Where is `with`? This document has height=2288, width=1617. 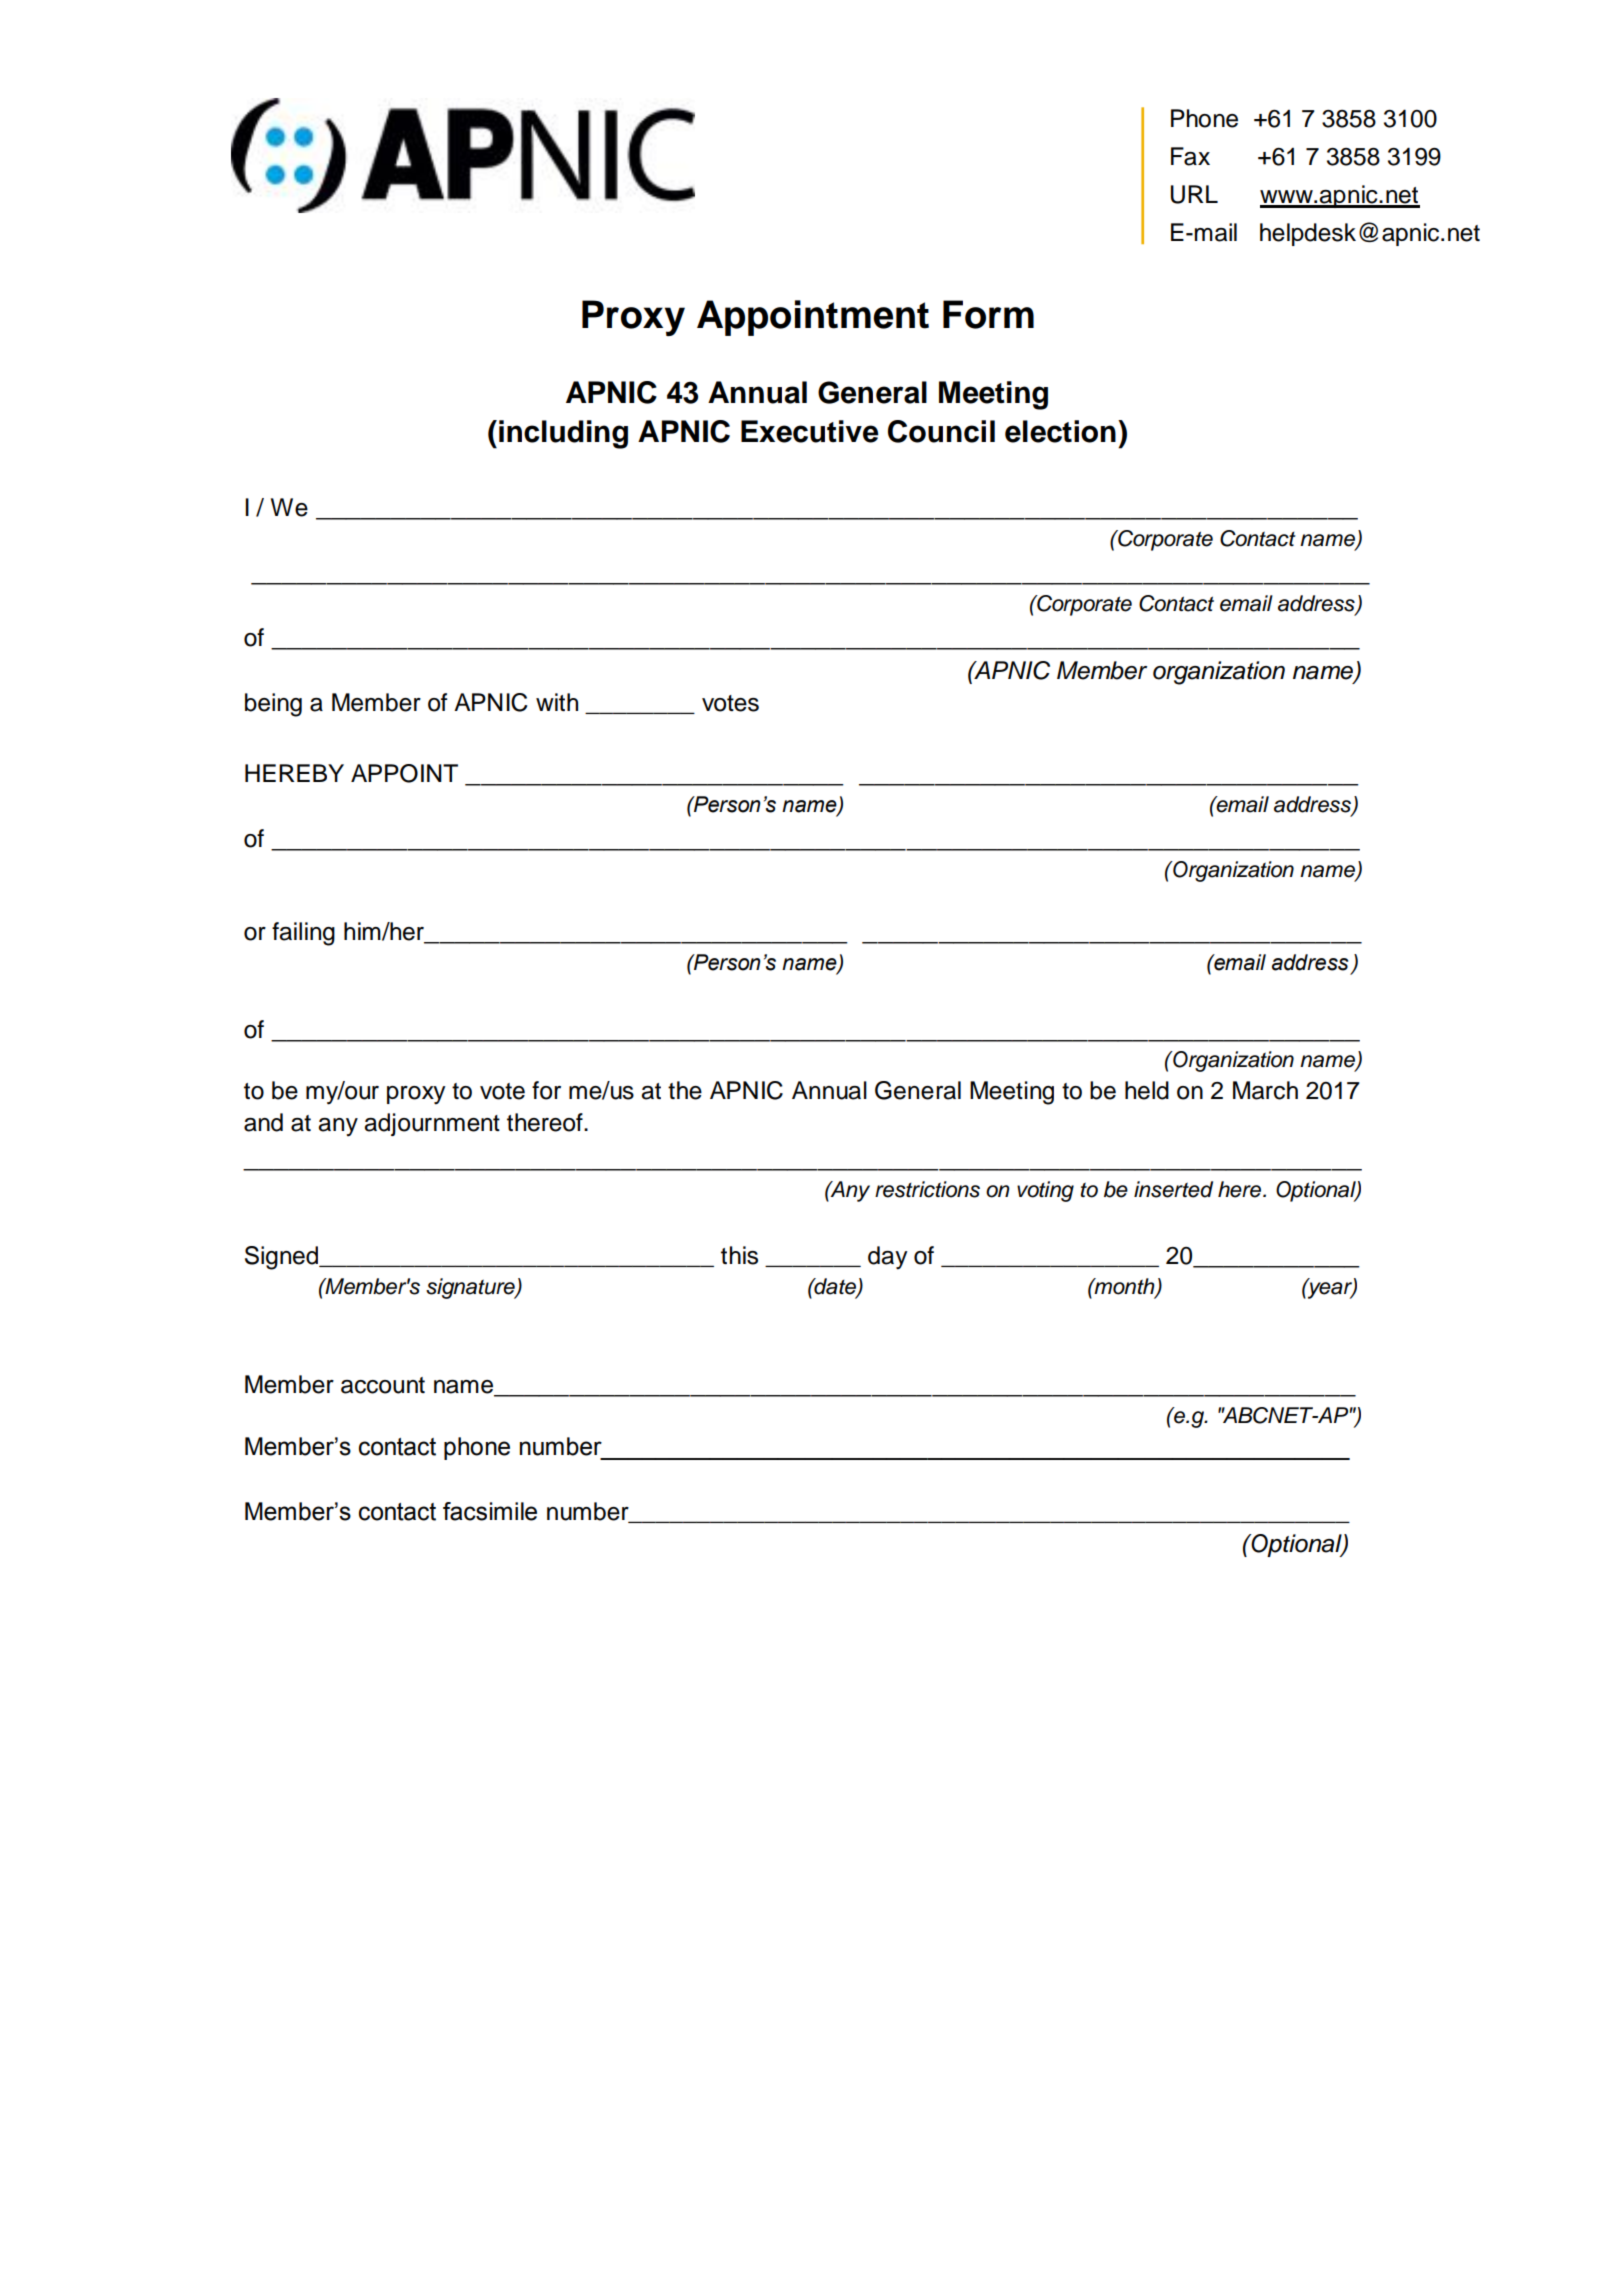 with is located at coordinates (557, 702).
